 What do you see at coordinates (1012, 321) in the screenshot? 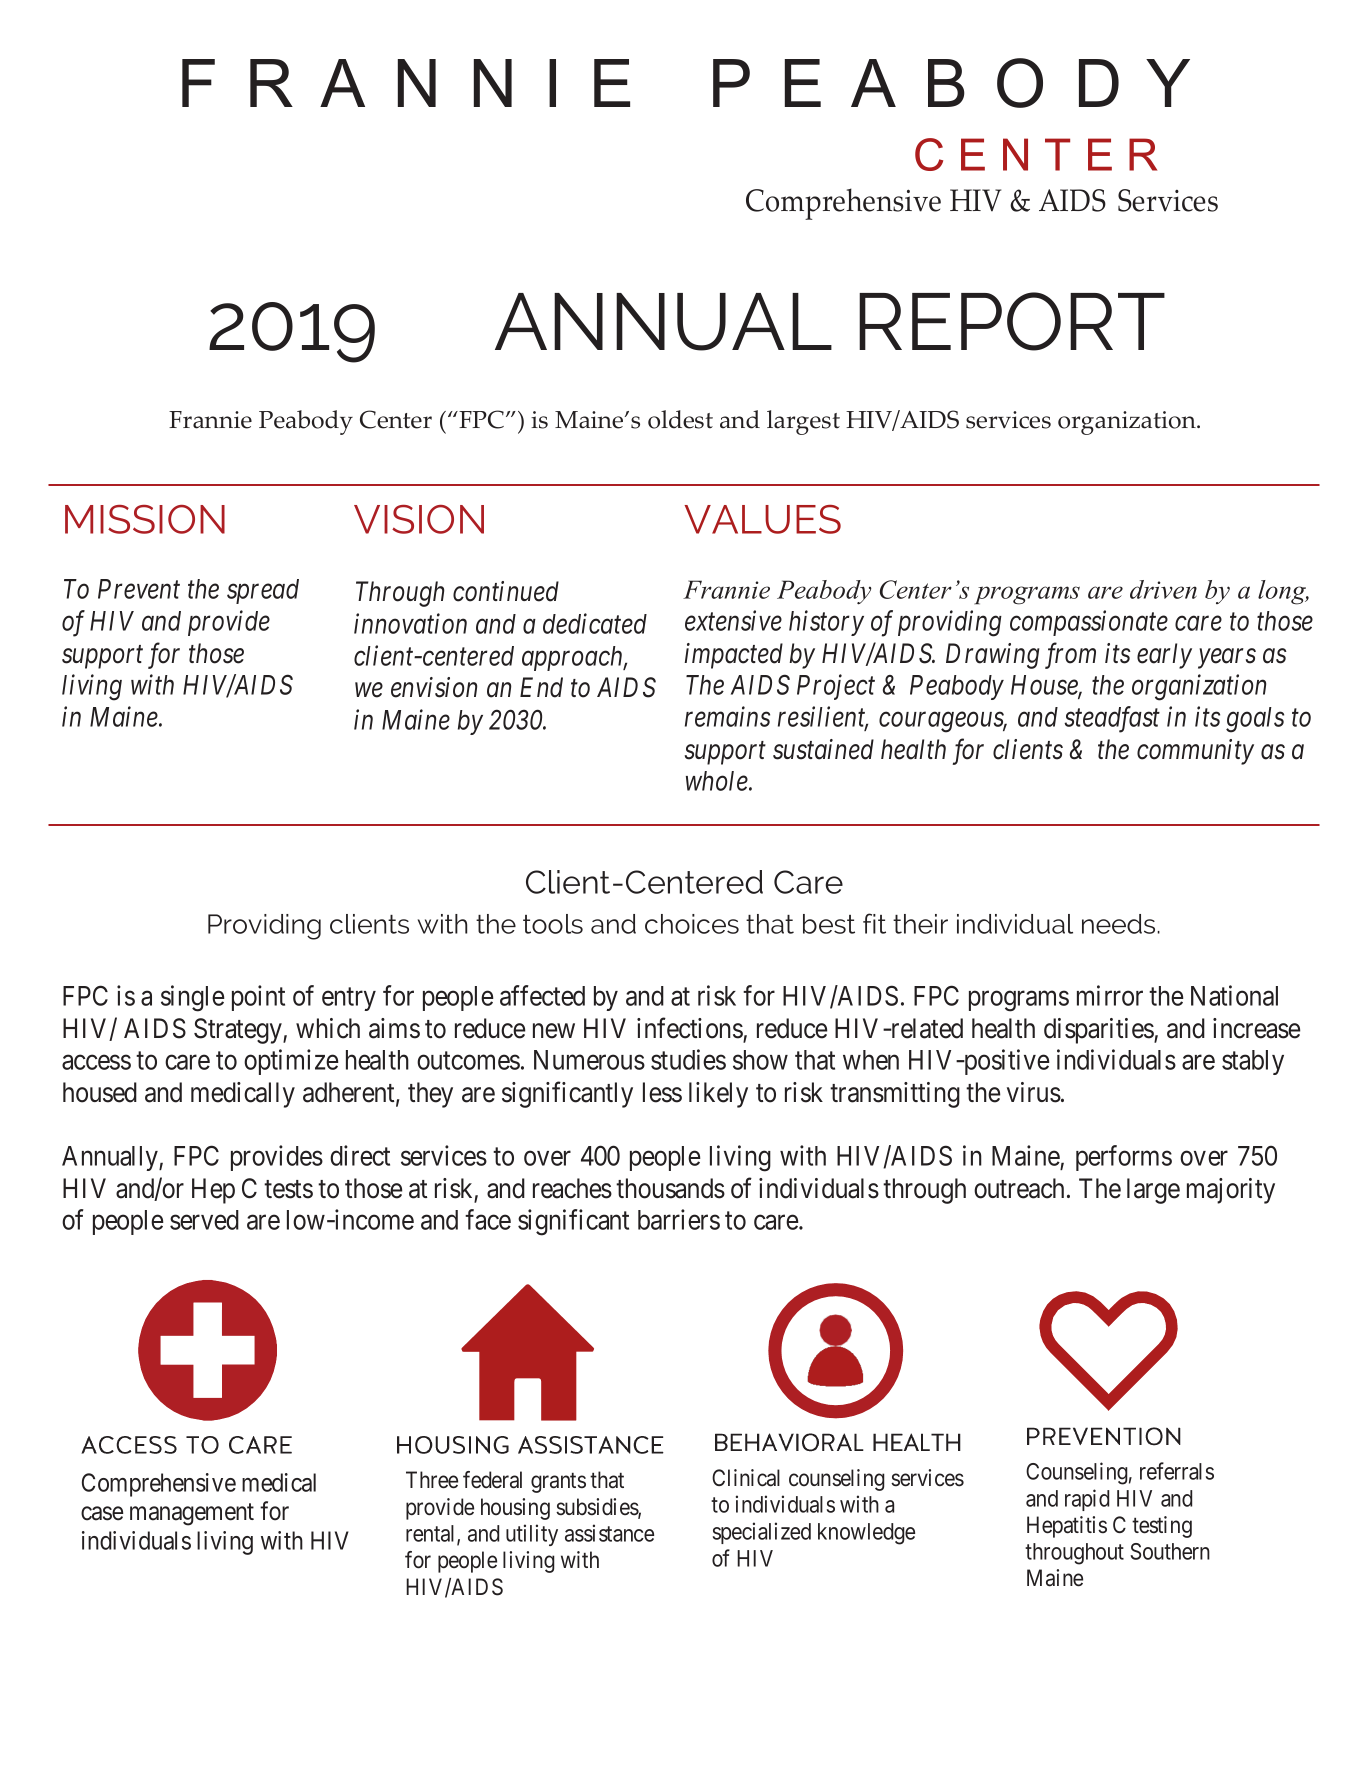
I see `REPORT` at bounding box center [1012, 321].
